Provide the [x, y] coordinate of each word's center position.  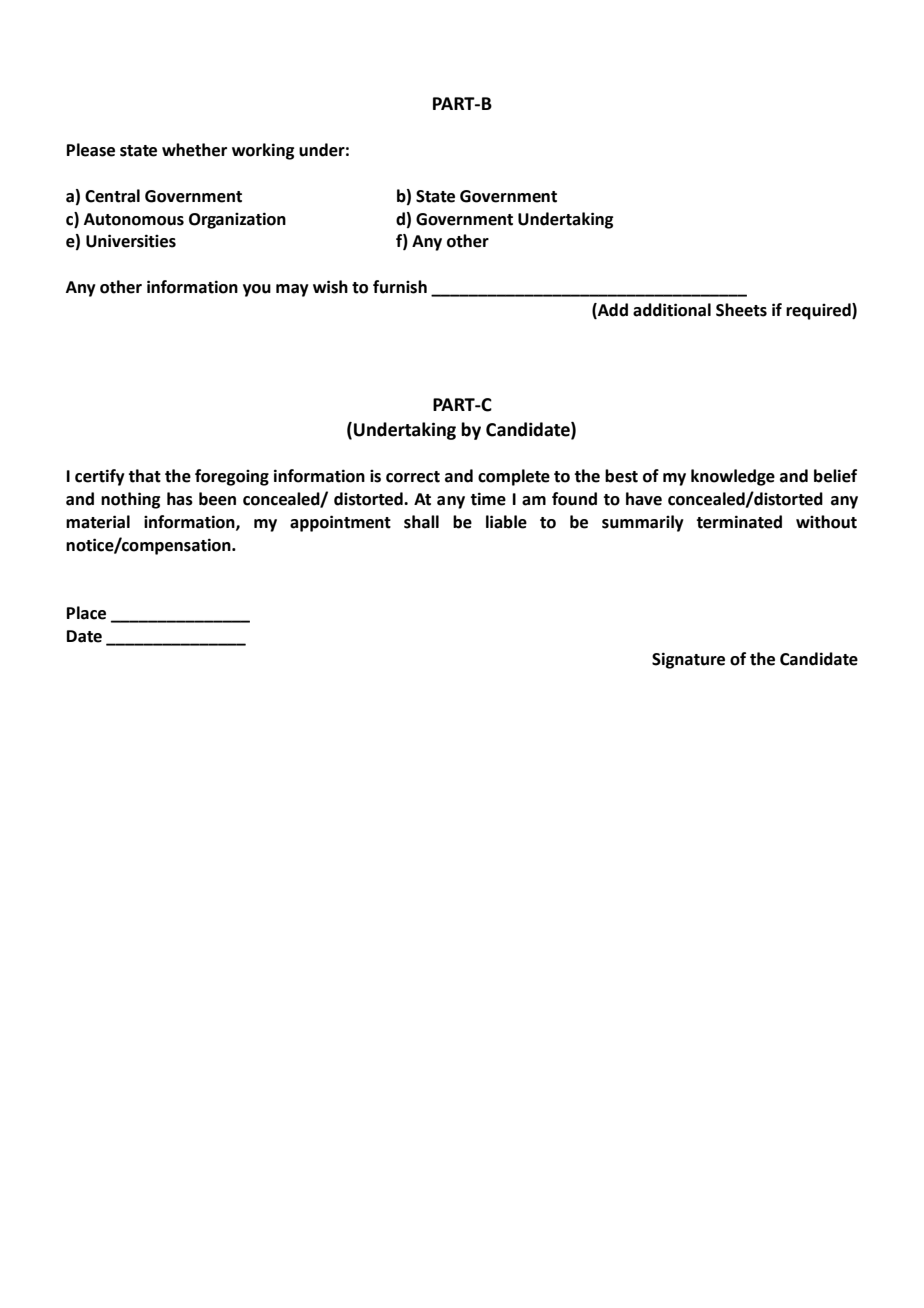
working [263, 151]
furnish [400, 287]
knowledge [733, 477]
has [180, 499]
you [257, 290]
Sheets [741, 310]
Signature [688, 660]
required [819, 311]
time [488, 499]
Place [86, 613]
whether [194, 150]
